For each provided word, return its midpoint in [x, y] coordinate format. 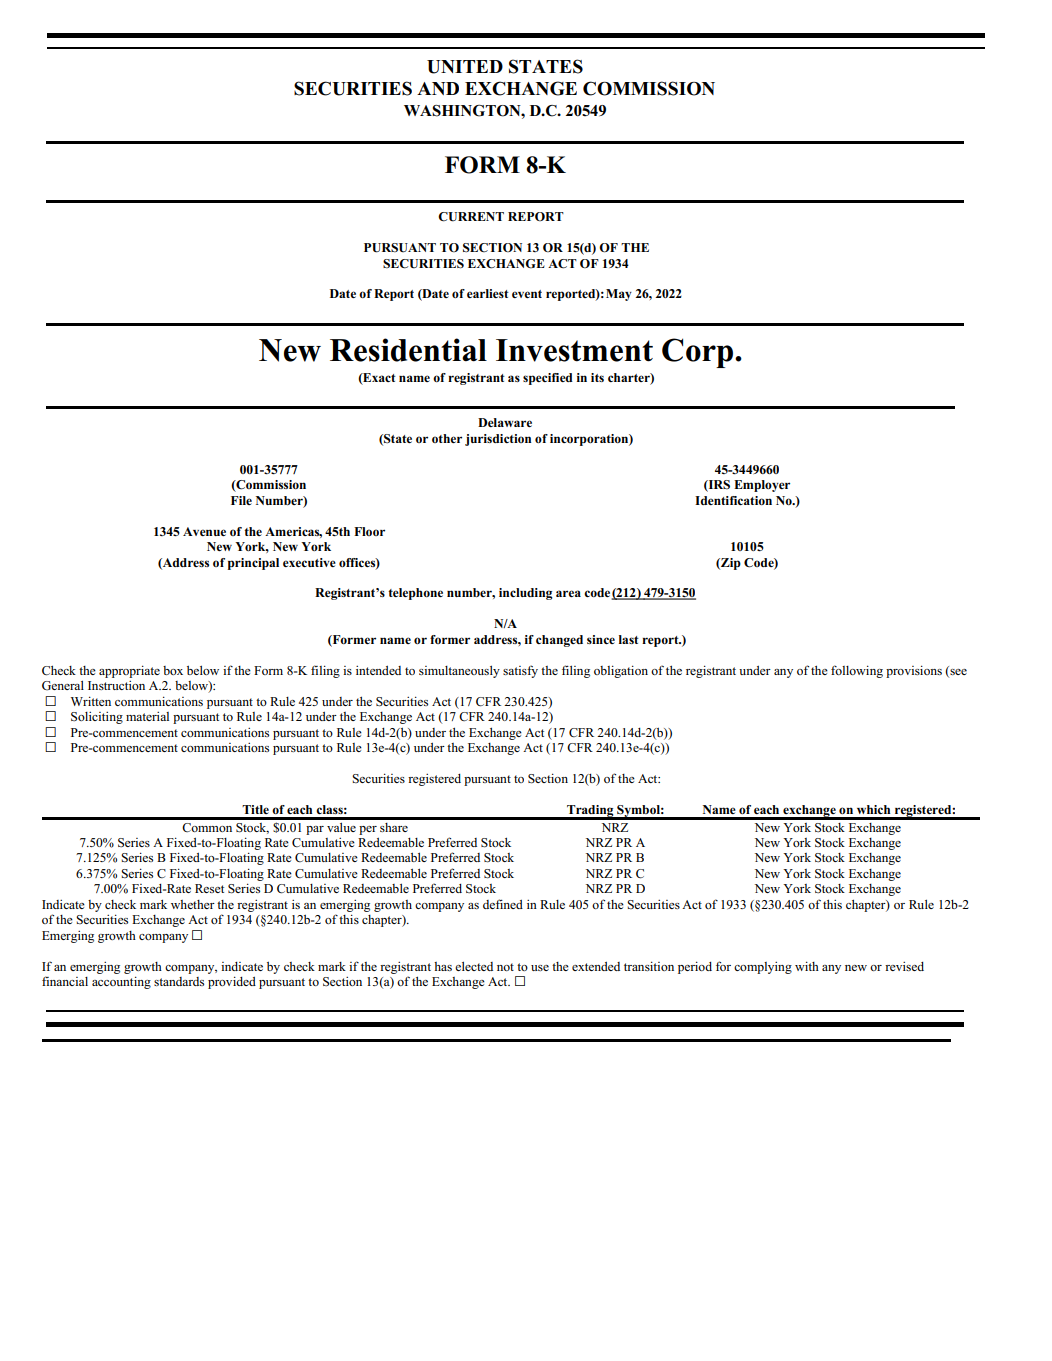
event [527, 294]
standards [179, 981]
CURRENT [471, 217]
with [807, 966]
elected [474, 966]
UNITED [465, 67]
